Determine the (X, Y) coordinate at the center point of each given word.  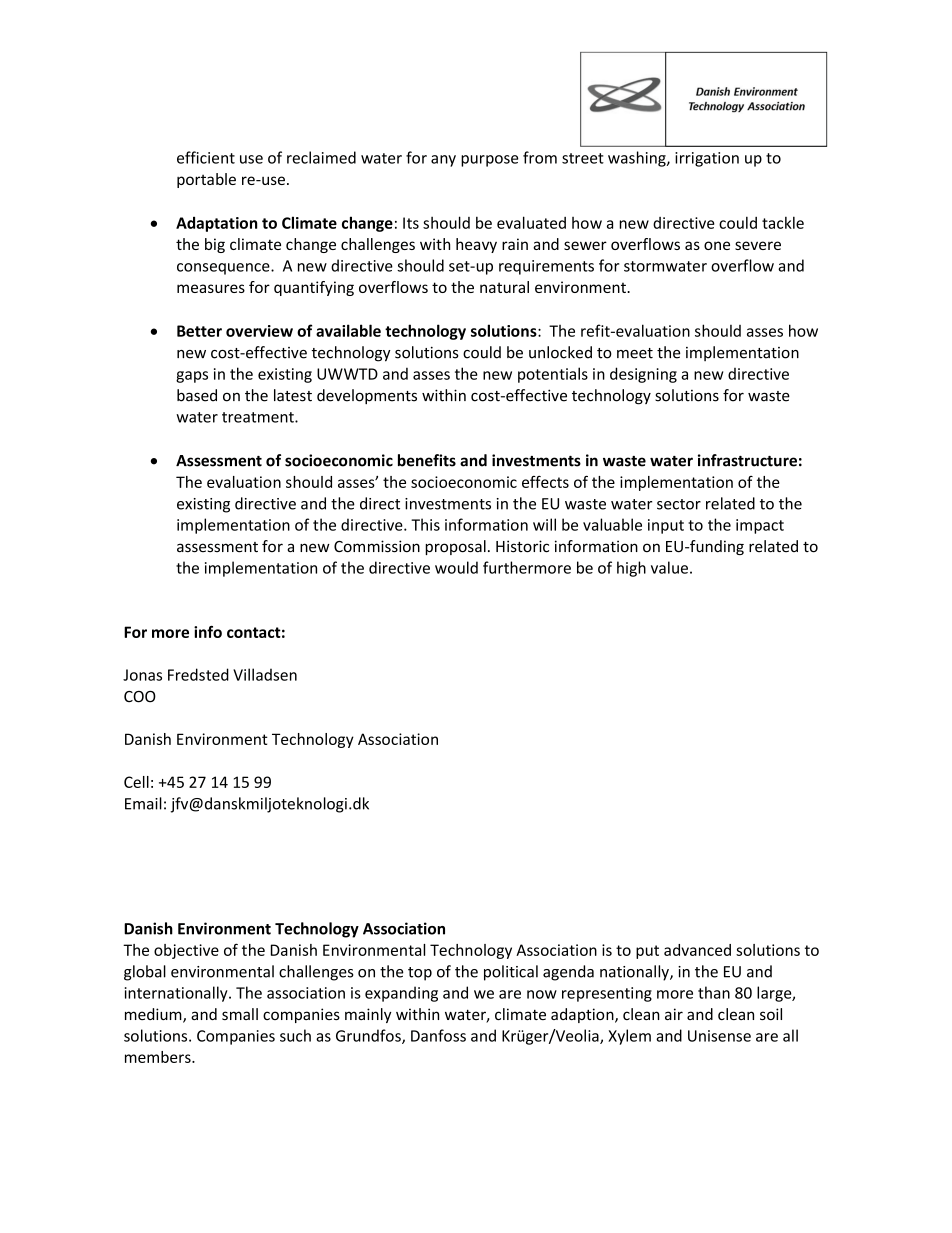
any (443, 161)
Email (143, 803)
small (240, 1014)
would (456, 567)
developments (367, 396)
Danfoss (438, 1035)
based (197, 395)
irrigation (707, 159)
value (669, 567)
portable (206, 180)
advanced (697, 950)
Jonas (142, 675)
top (420, 974)
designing (643, 375)
